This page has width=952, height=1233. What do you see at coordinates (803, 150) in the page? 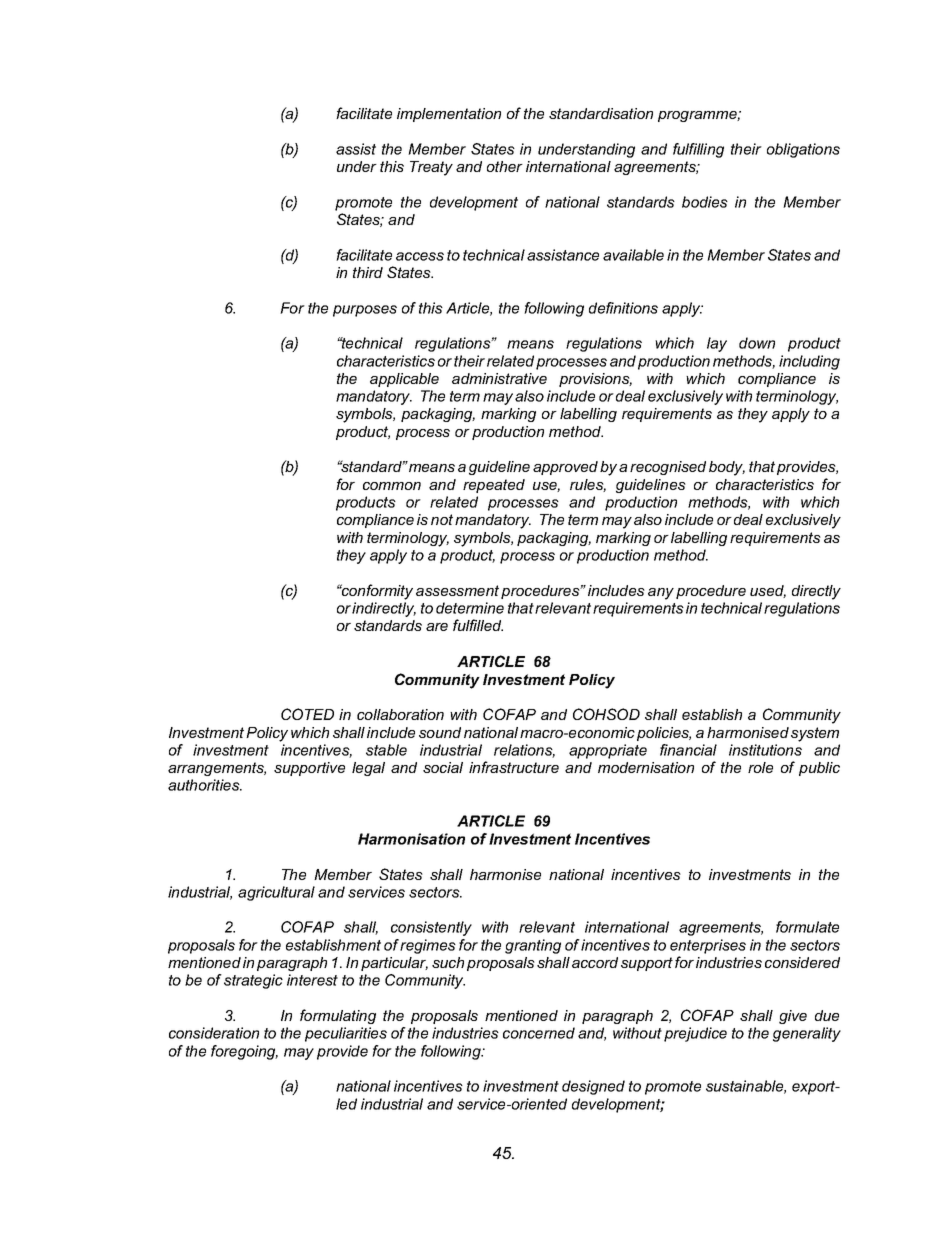
I see `obligations` at bounding box center [803, 150].
